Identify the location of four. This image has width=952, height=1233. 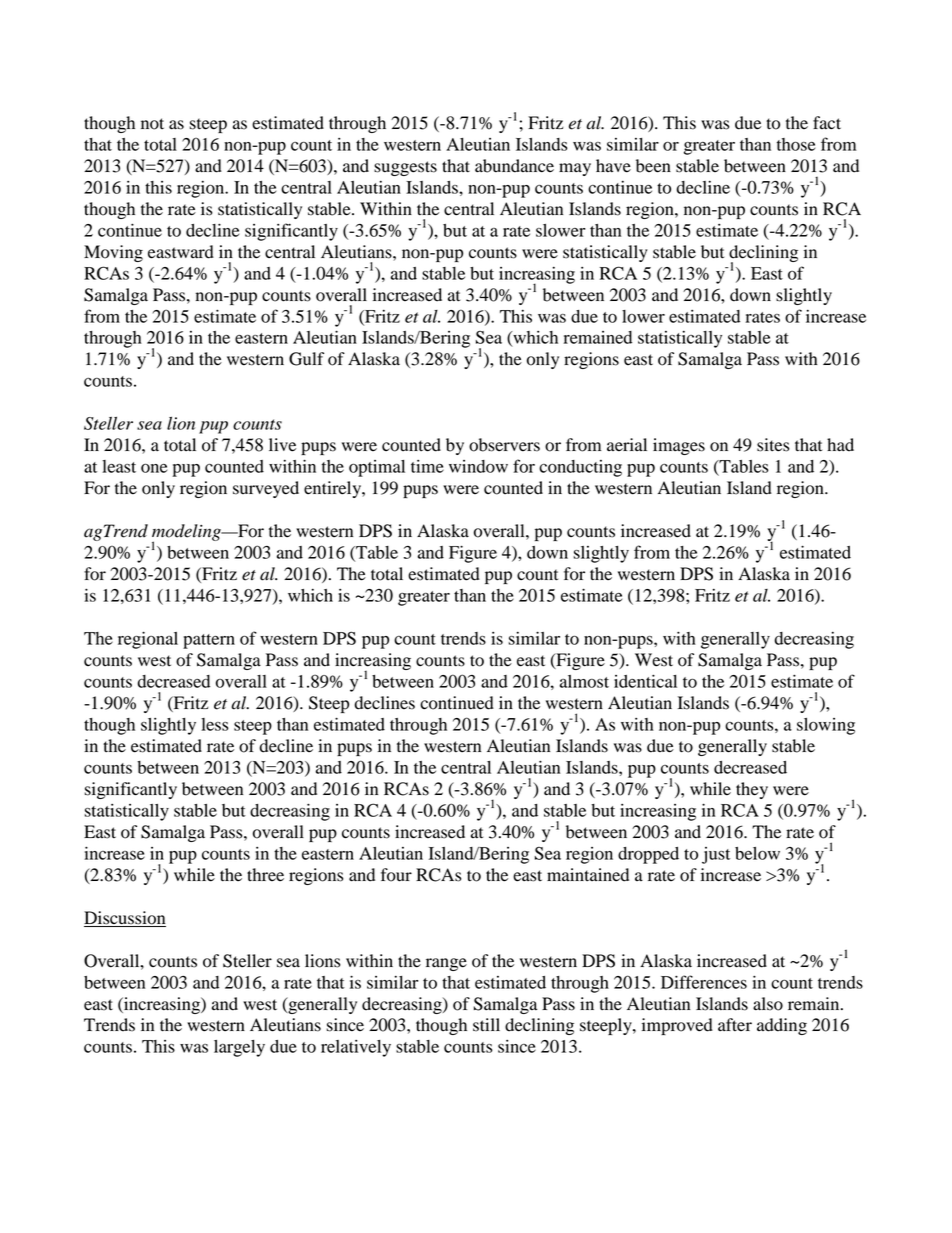
(396, 875).
